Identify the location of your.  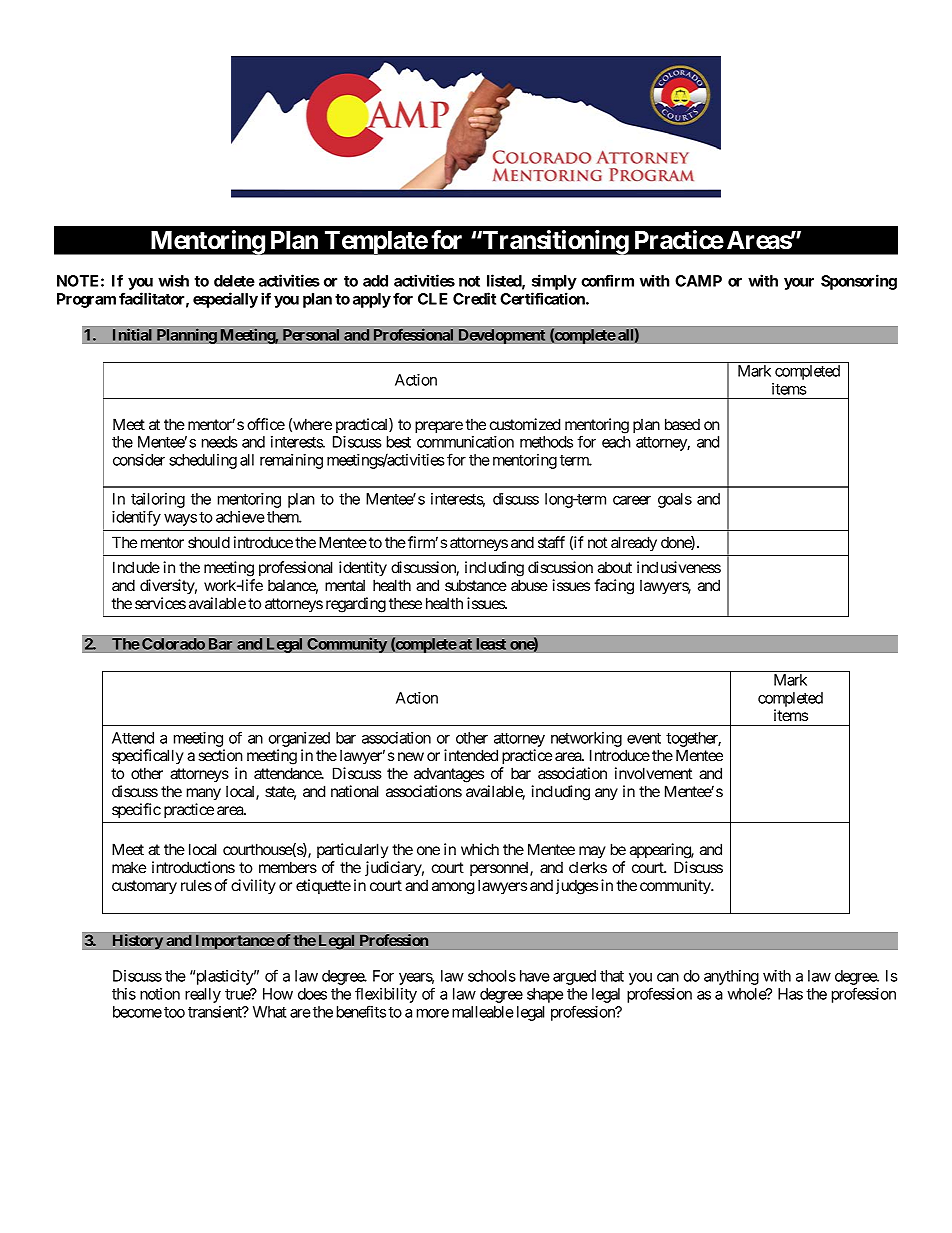
(799, 284).
